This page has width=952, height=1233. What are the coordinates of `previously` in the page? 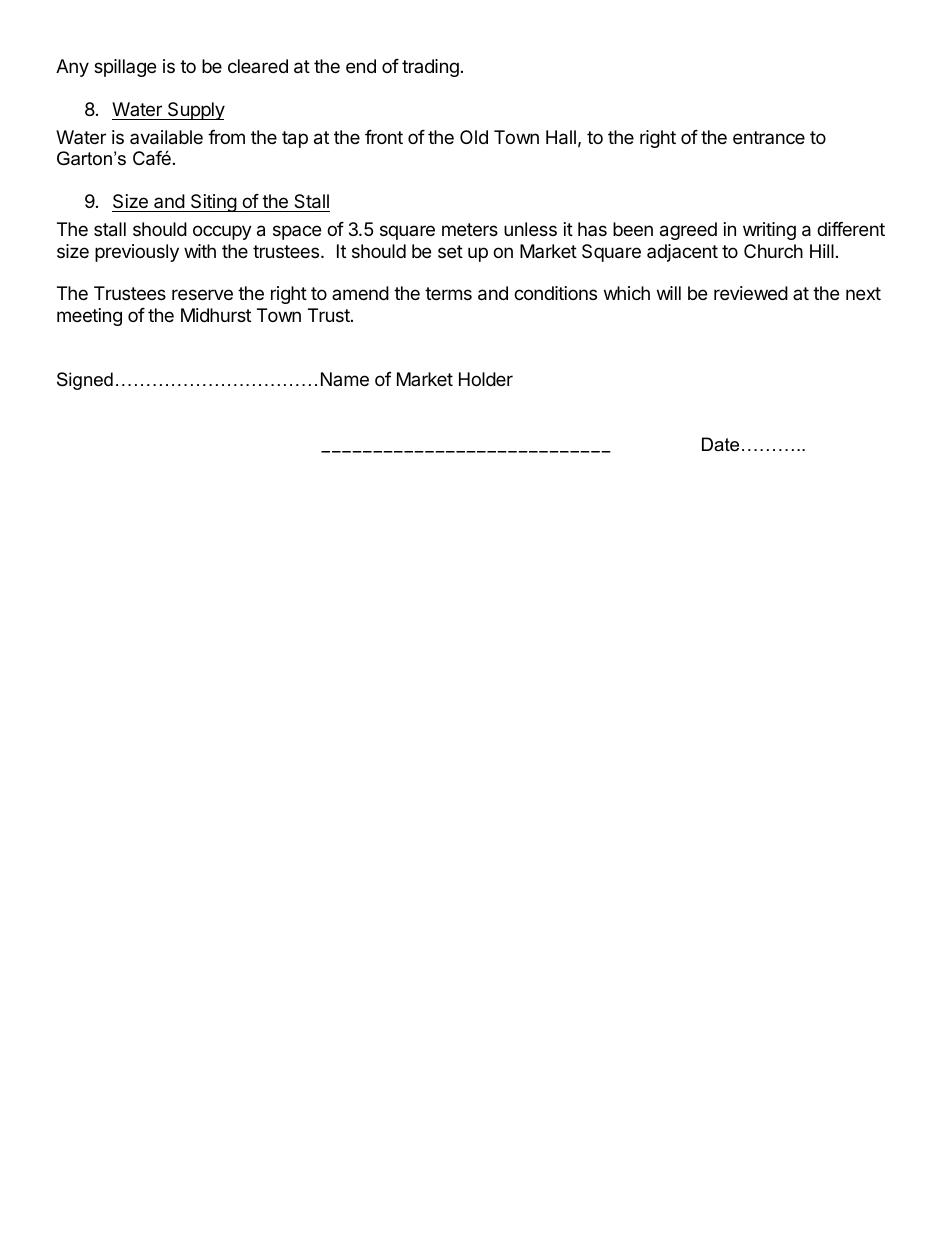 It's located at (137, 253).
